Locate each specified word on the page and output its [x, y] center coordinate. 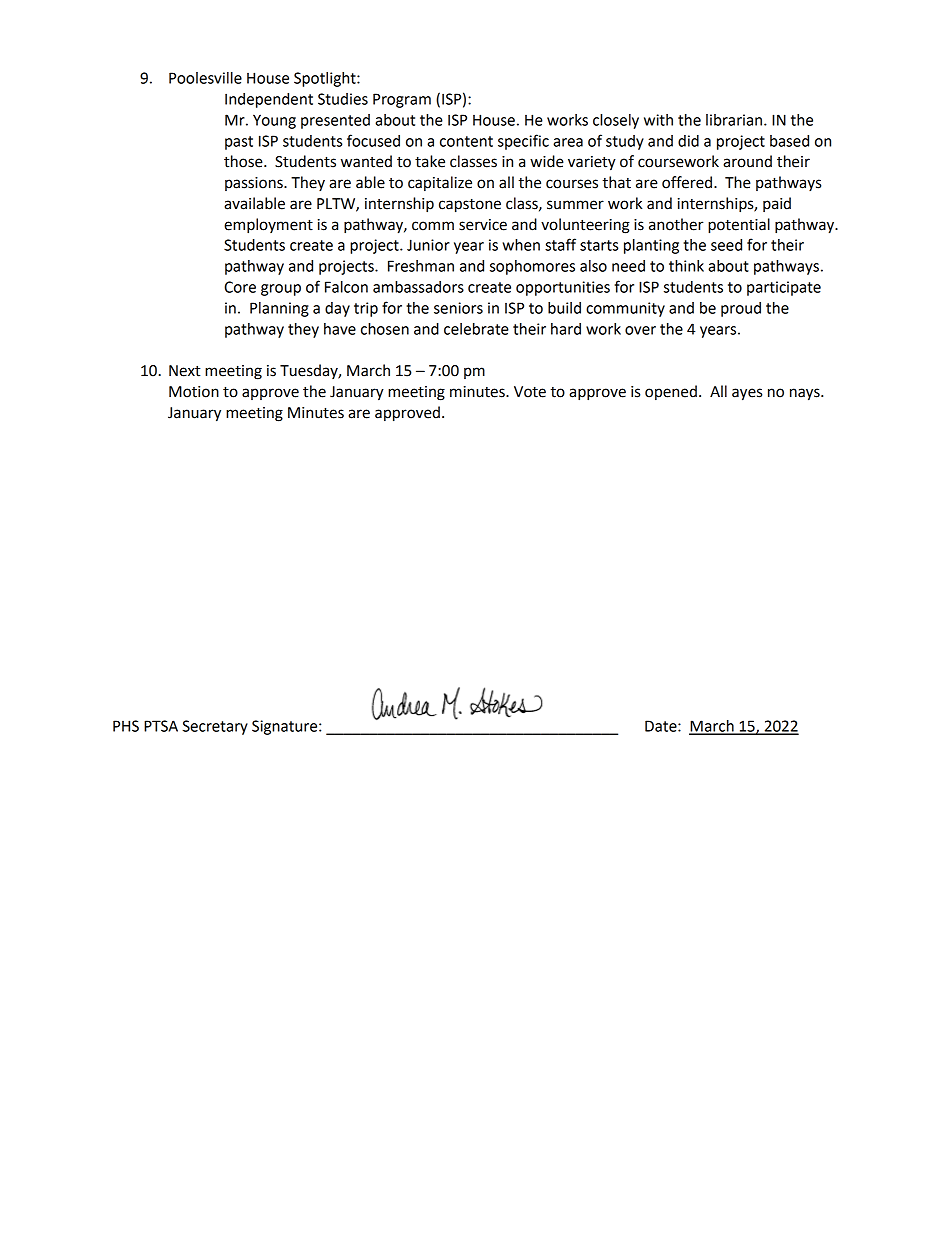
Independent [269, 100]
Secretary [215, 727]
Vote [530, 392]
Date [662, 726]
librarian [735, 120]
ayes [747, 394]
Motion [194, 392]
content [466, 141]
